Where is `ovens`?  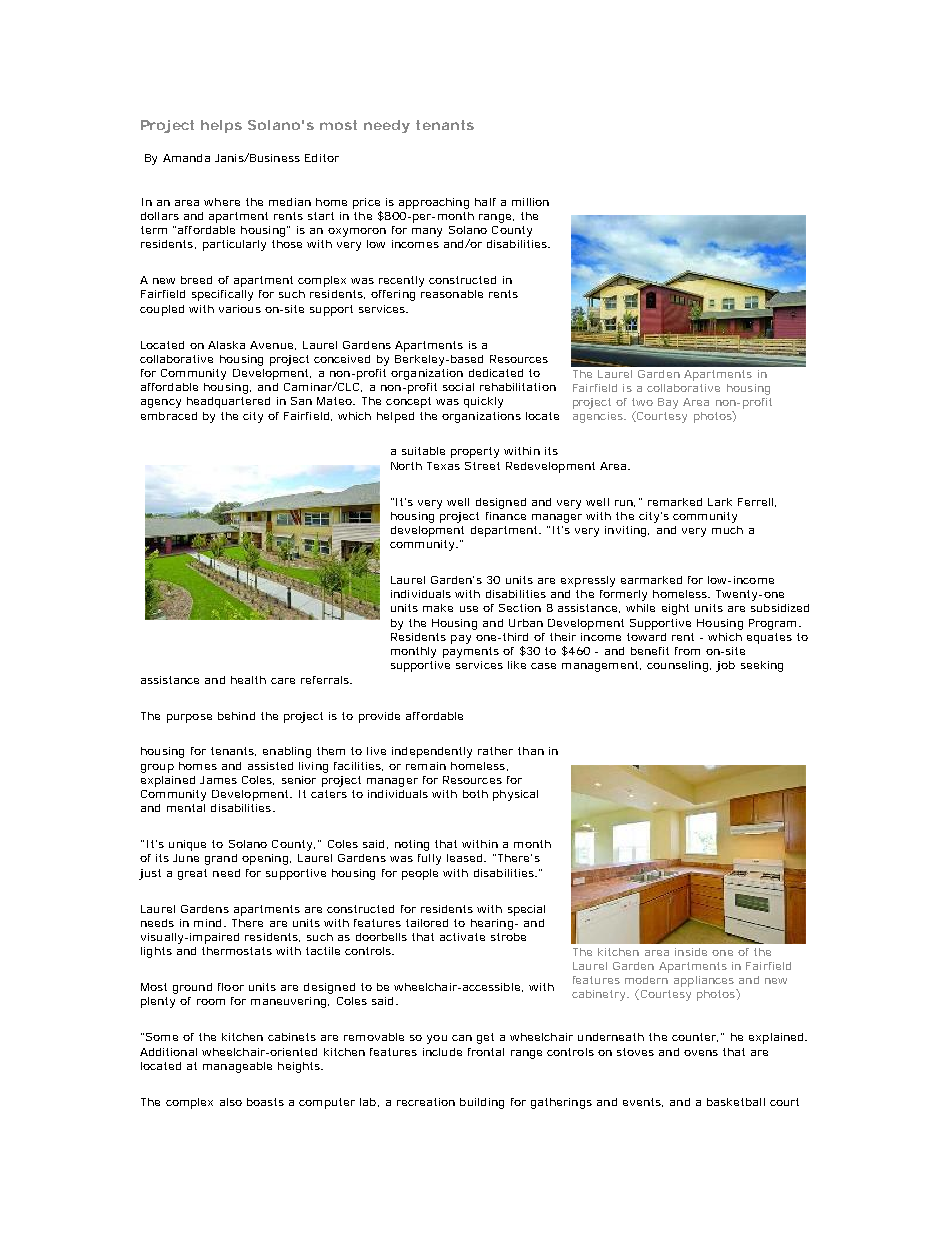 ovens is located at coordinates (701, 1053).
